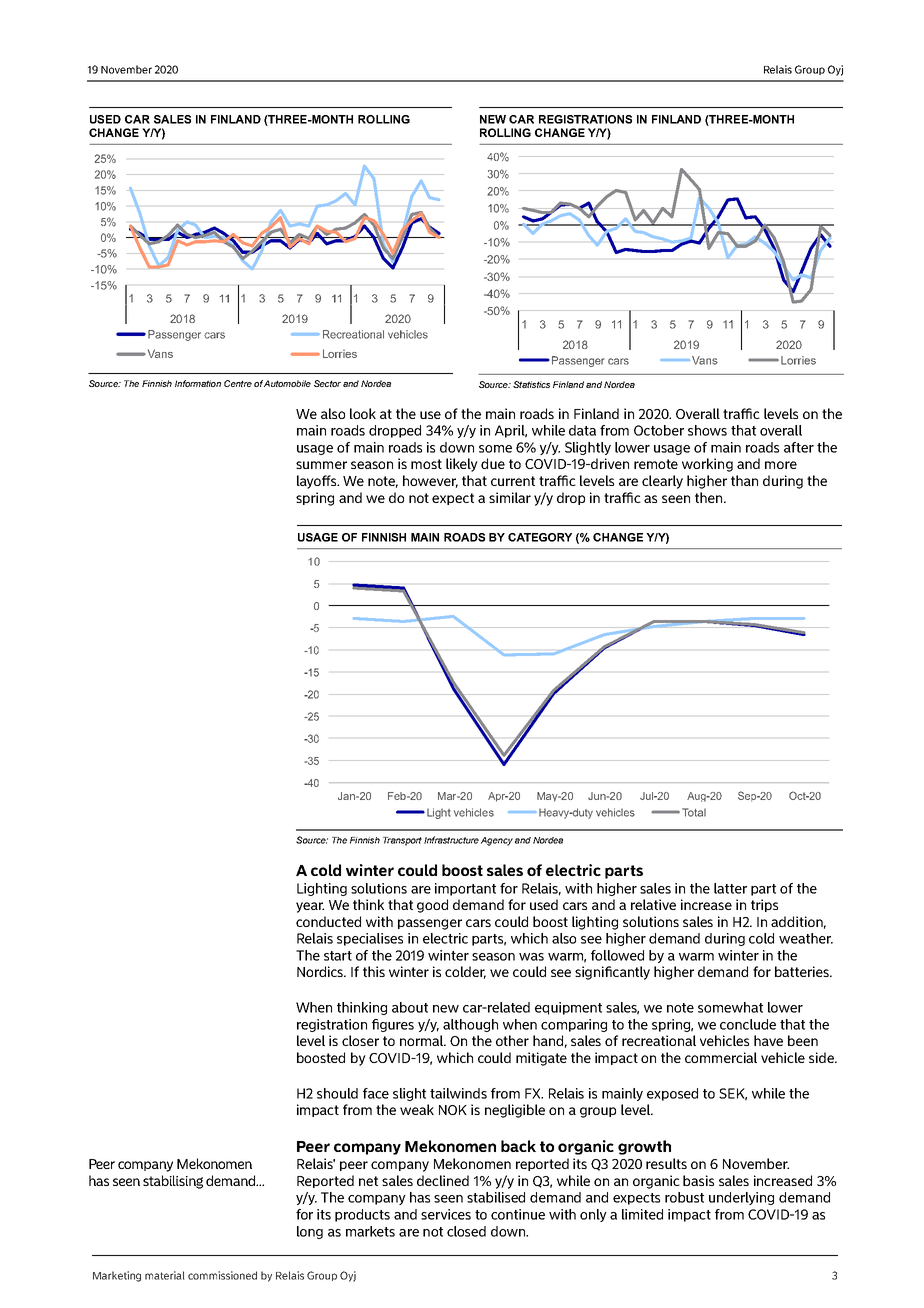 The image size is (924, 1308). What do you see at coordinates (222, 1275) in the image?
I see `commissioned` at bounding box center [222, 1275].
